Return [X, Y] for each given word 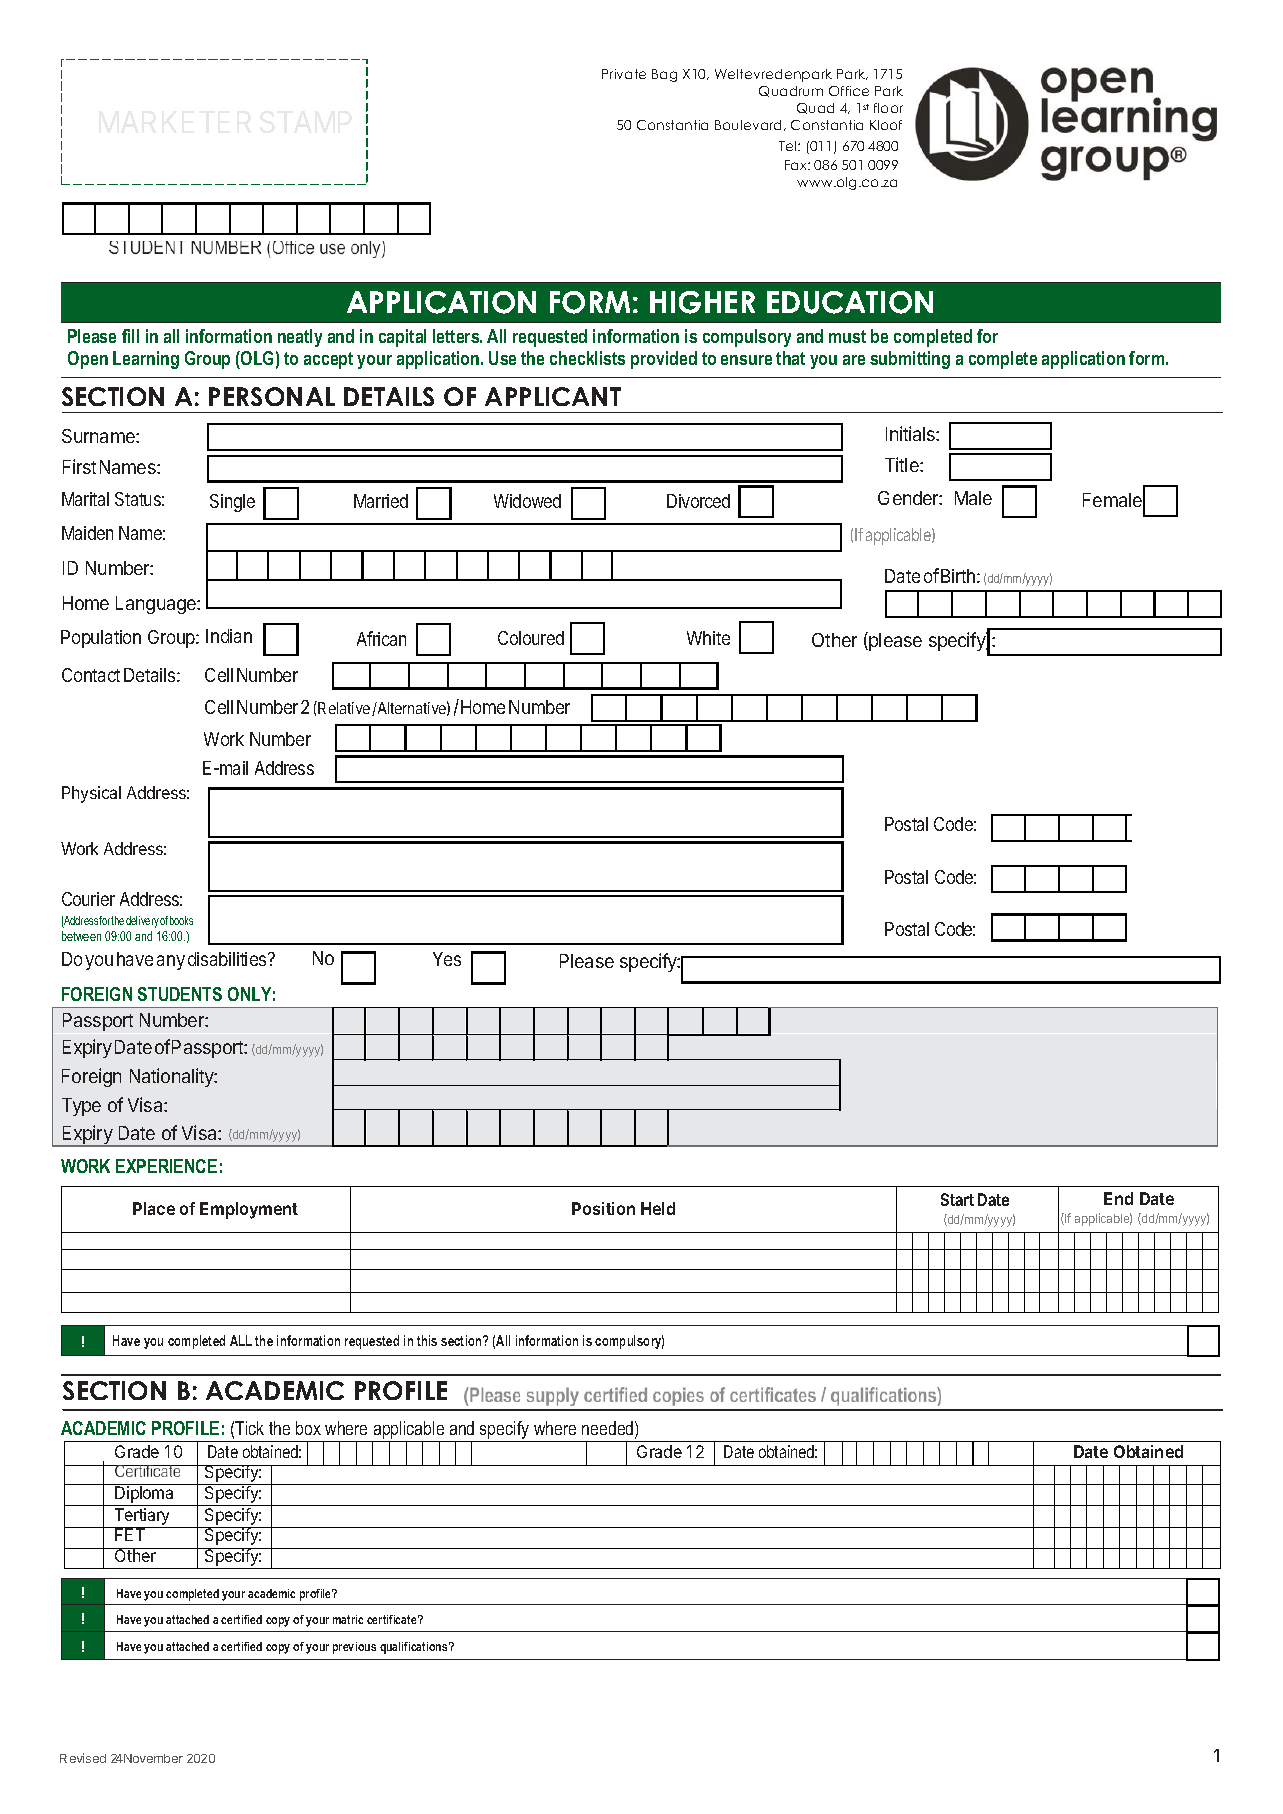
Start [957, 1199]
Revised [83, 1758]
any [171, 962]
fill [130, 336]
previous [354, 1648]
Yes [447, 959]
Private [624, 74]
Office [849, 91]
